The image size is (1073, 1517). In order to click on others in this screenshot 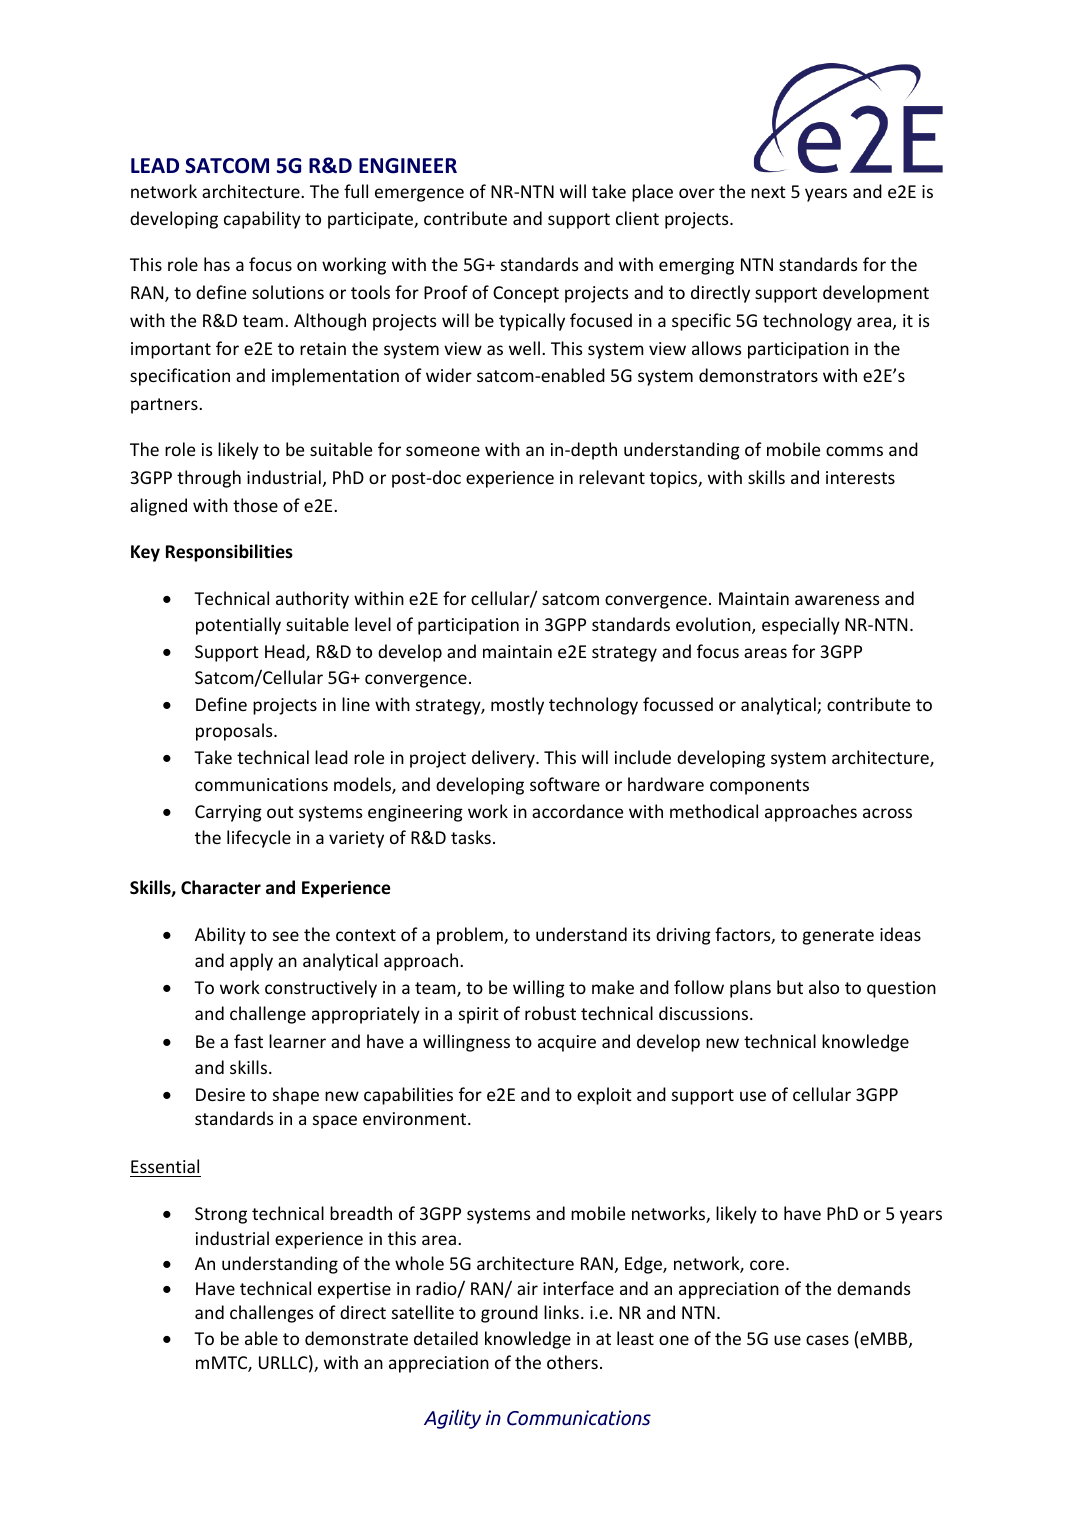, I will do `click(572, 1362)`.
